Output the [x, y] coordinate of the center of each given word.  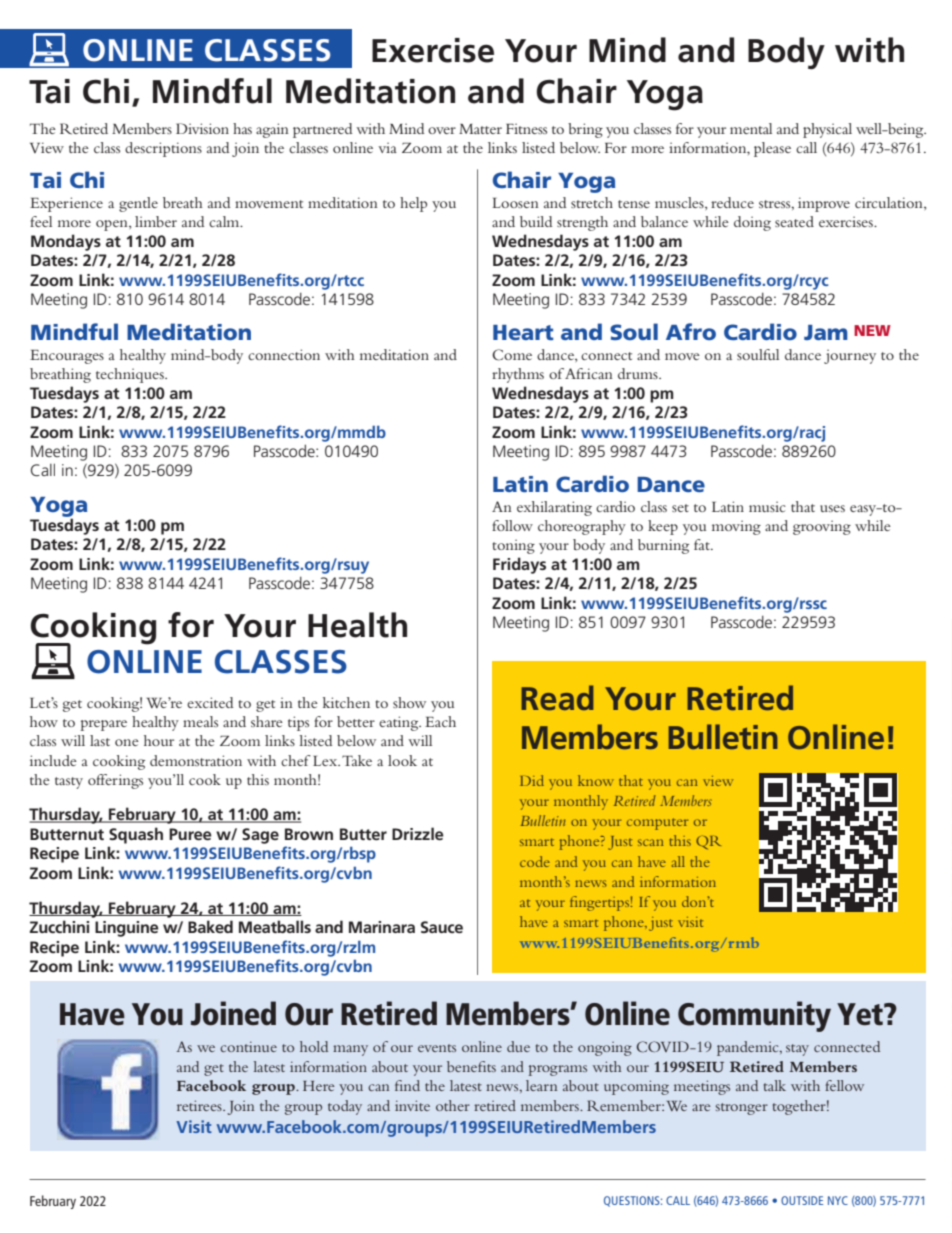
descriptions [163, 149]
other [453, 1105]
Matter [480, 129]
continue [248, 1046]
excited [210, 702]
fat [703, 544]
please [772, 149]
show [409, 702]
